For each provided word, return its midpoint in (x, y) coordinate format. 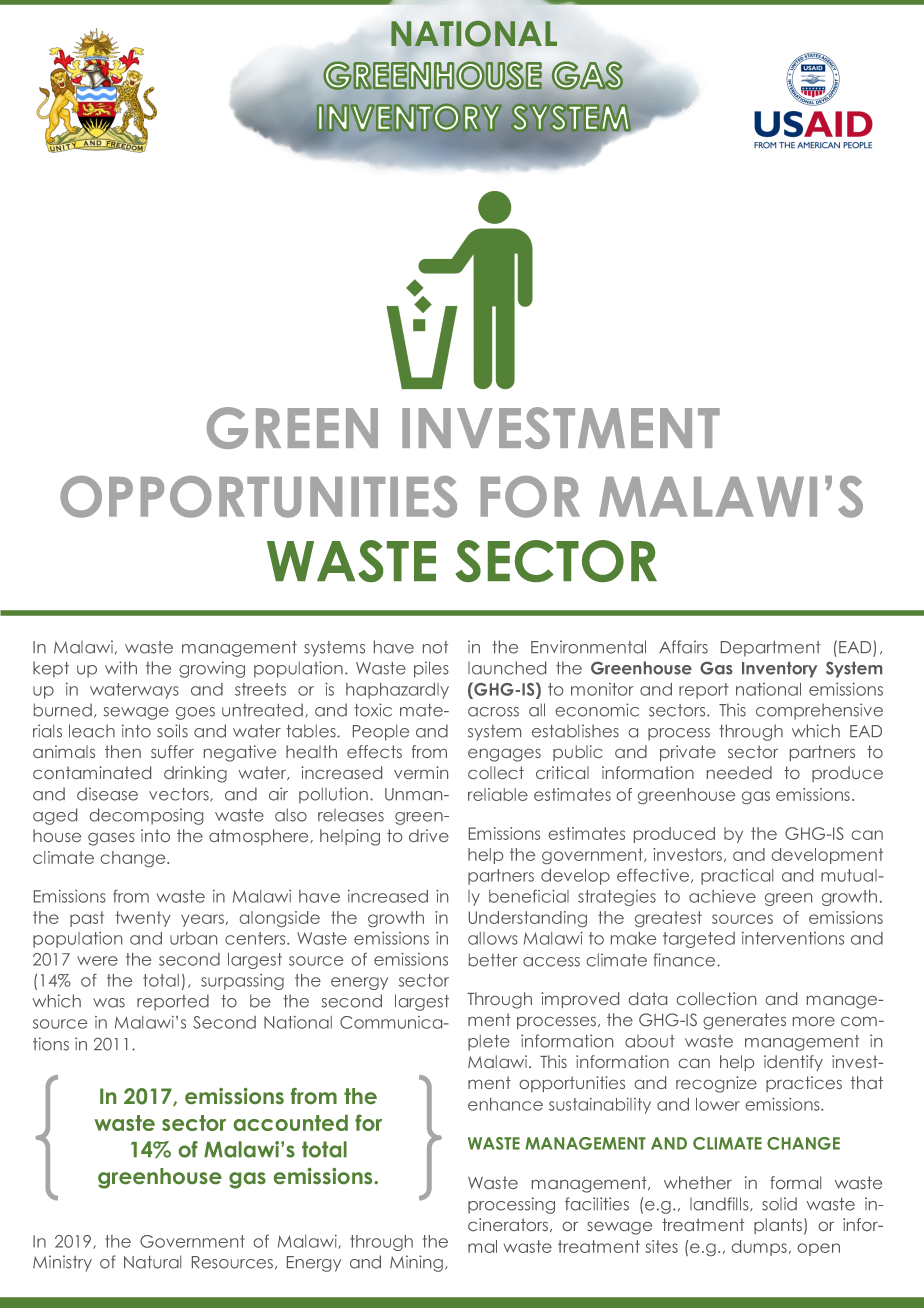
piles (431, 669)
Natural (152, 1262)
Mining (416, 1263)
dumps (759, 1248)
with (121, 667)
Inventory (779, 670)
